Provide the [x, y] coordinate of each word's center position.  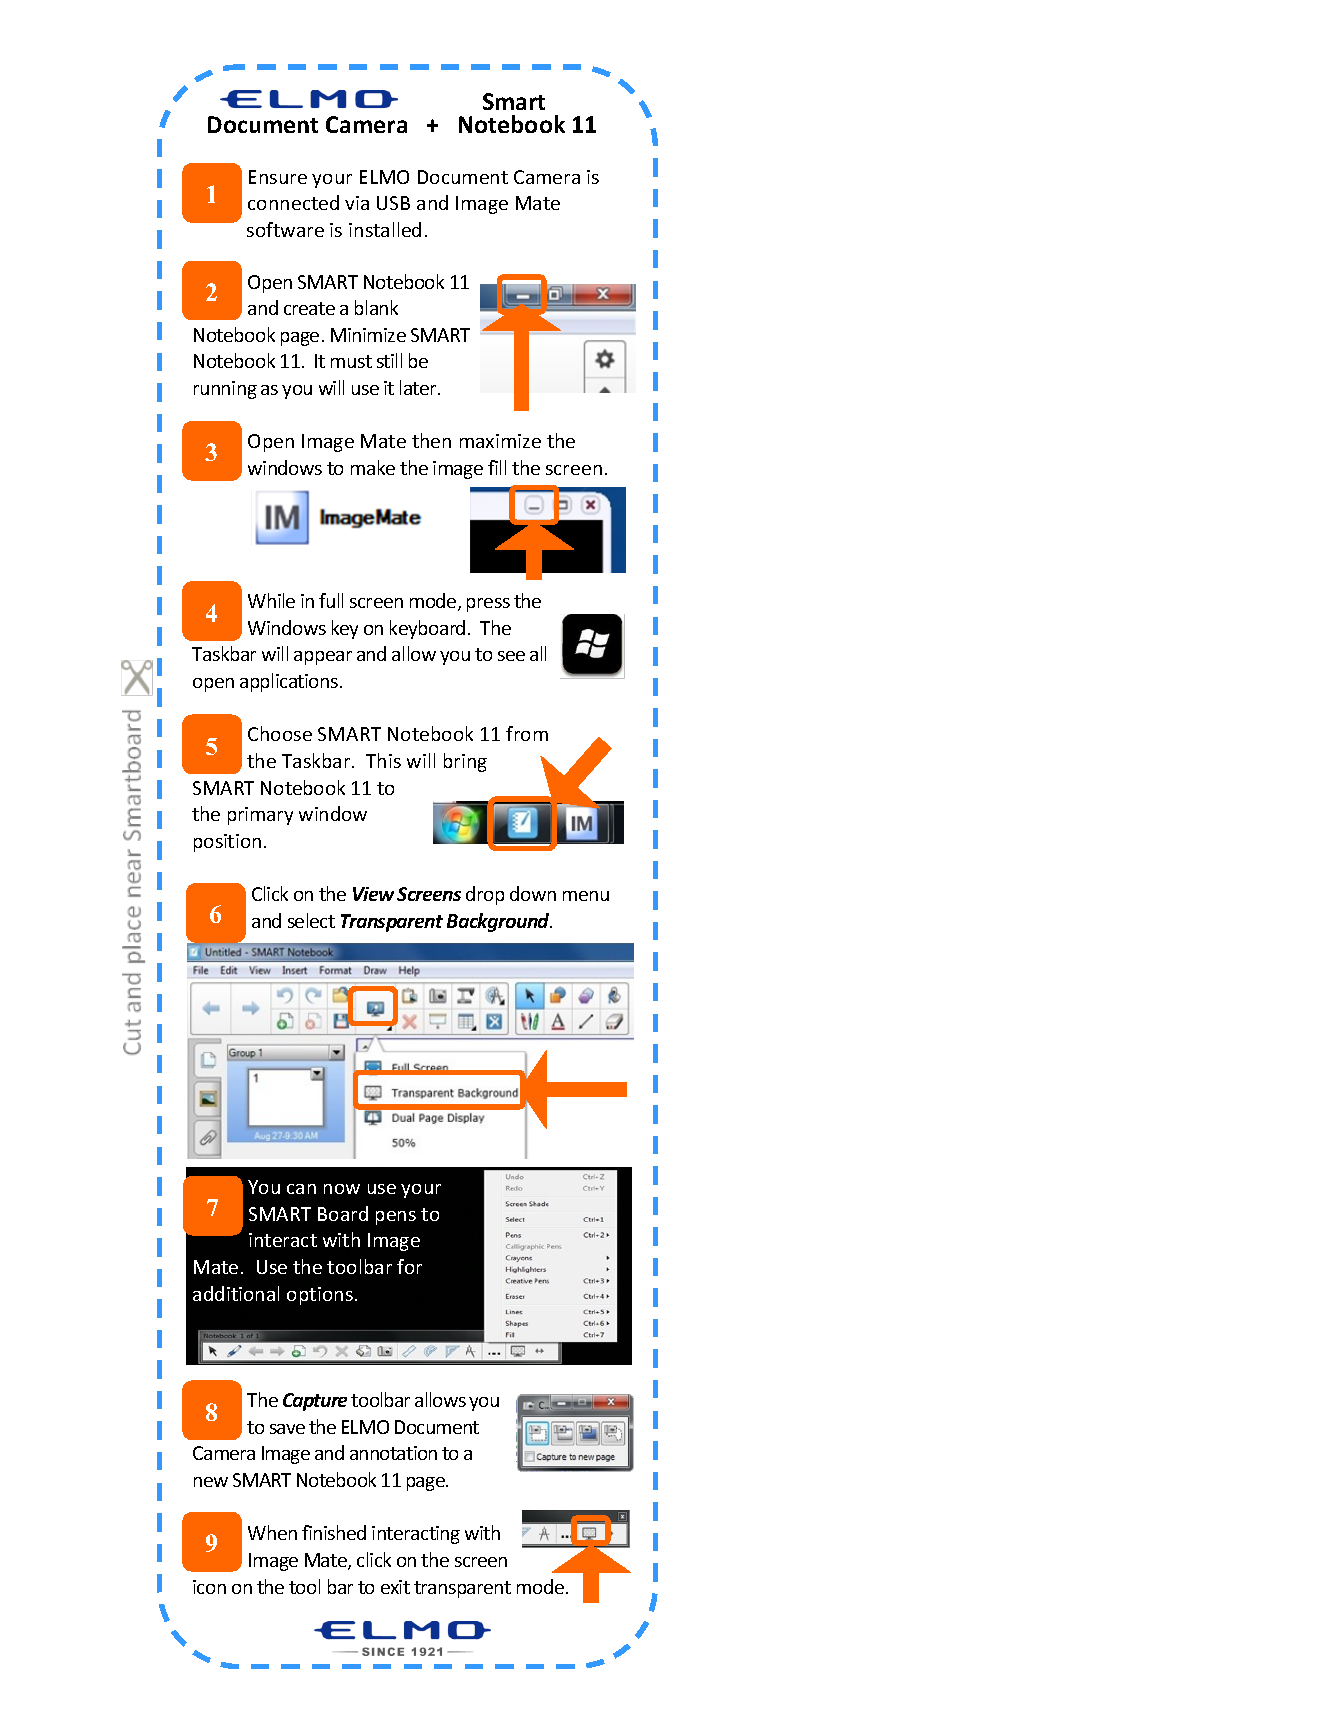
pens [396, 1218]
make [373, 467]
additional [236, 1293]
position [227, 843]
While [271, 600]
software [285, 229]
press [488, 605]
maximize [500, 441]
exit [395, 1587]
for [409, 1266]
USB [393, 203]
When [272, 1532]
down [533, 893]
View [373, 894]
